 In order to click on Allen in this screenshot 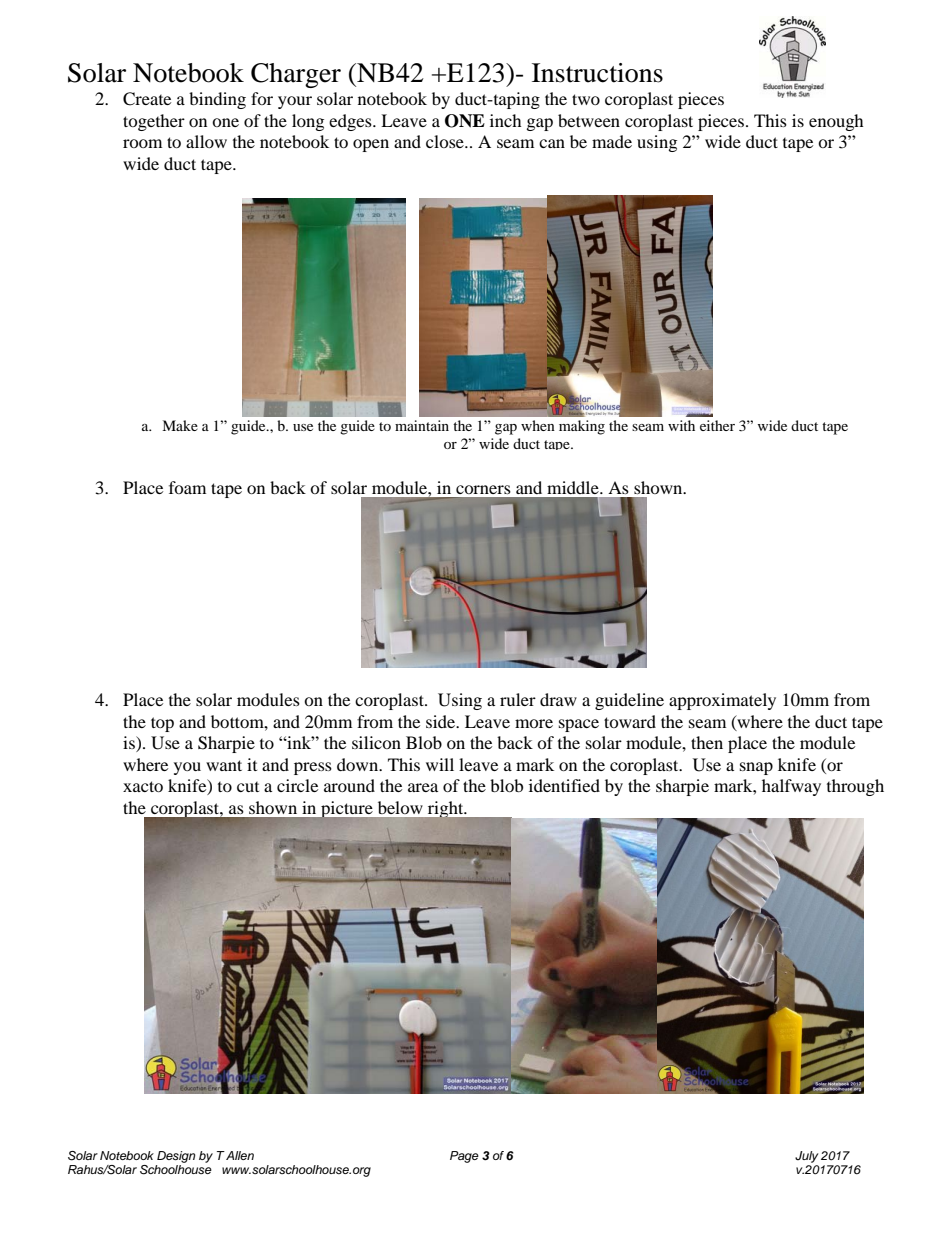, I will do `click(239, 1155)`.
